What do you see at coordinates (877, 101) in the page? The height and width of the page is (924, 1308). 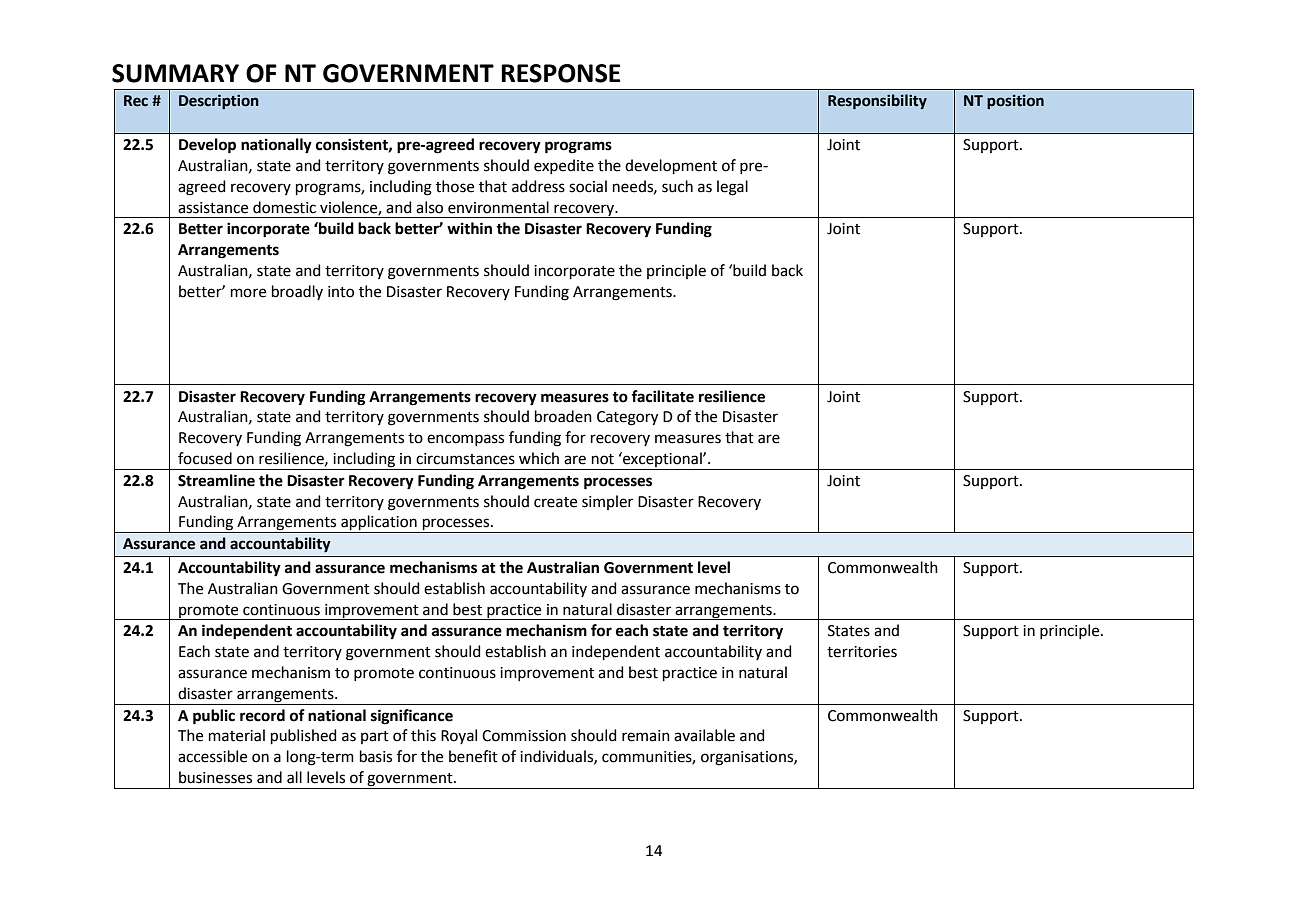 I see `Responsibility` at bounding box center [877, 101].
